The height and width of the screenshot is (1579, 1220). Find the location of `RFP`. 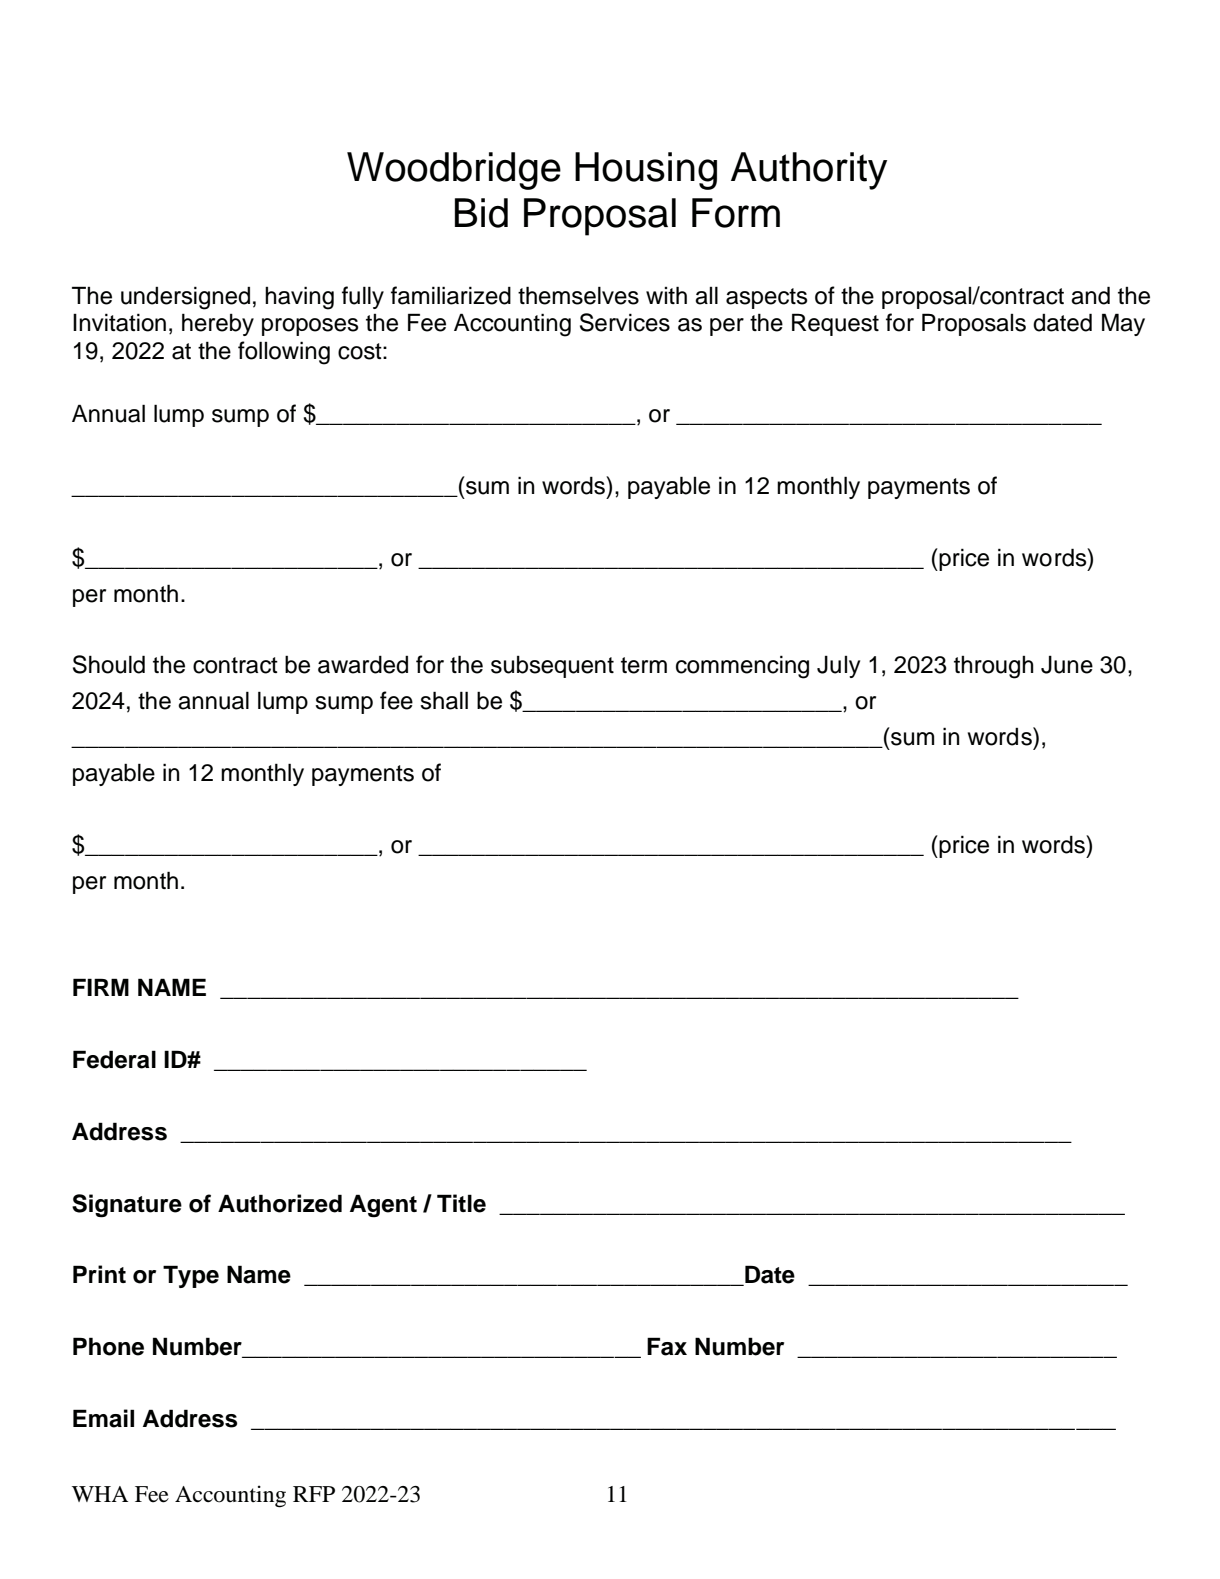

RFP is located at coordinates (314, 1494).
